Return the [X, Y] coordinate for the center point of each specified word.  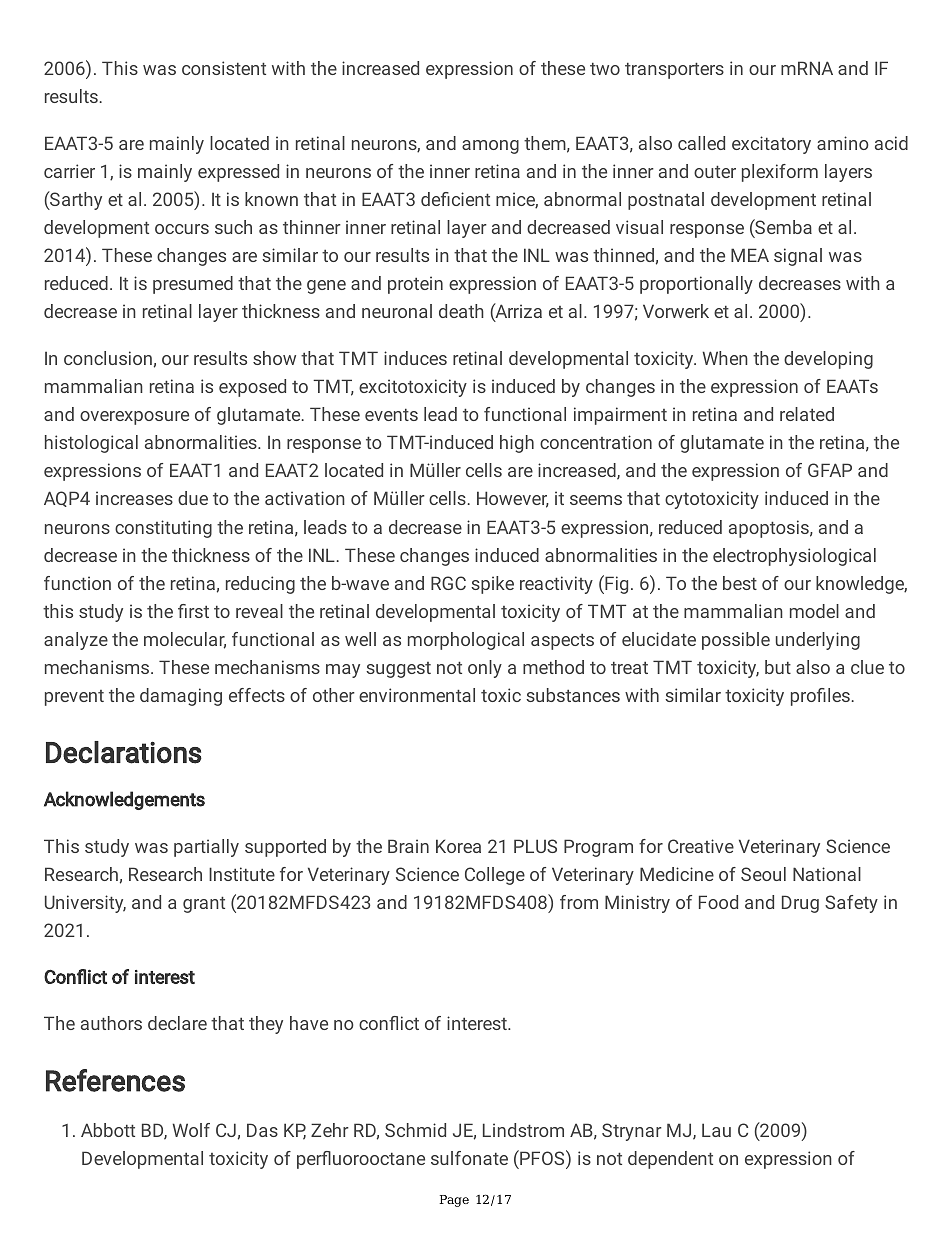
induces [415, 358]
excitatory [771, 145]
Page [454, 1201]
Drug [800, 904]
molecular [185, 640]
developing [828, 360]
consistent [224, 68]
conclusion [108, 358]
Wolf [191, 1130]
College [495, 876]
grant [204, 904]
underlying [818, 641]
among [490, 147]
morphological [466, 641]
